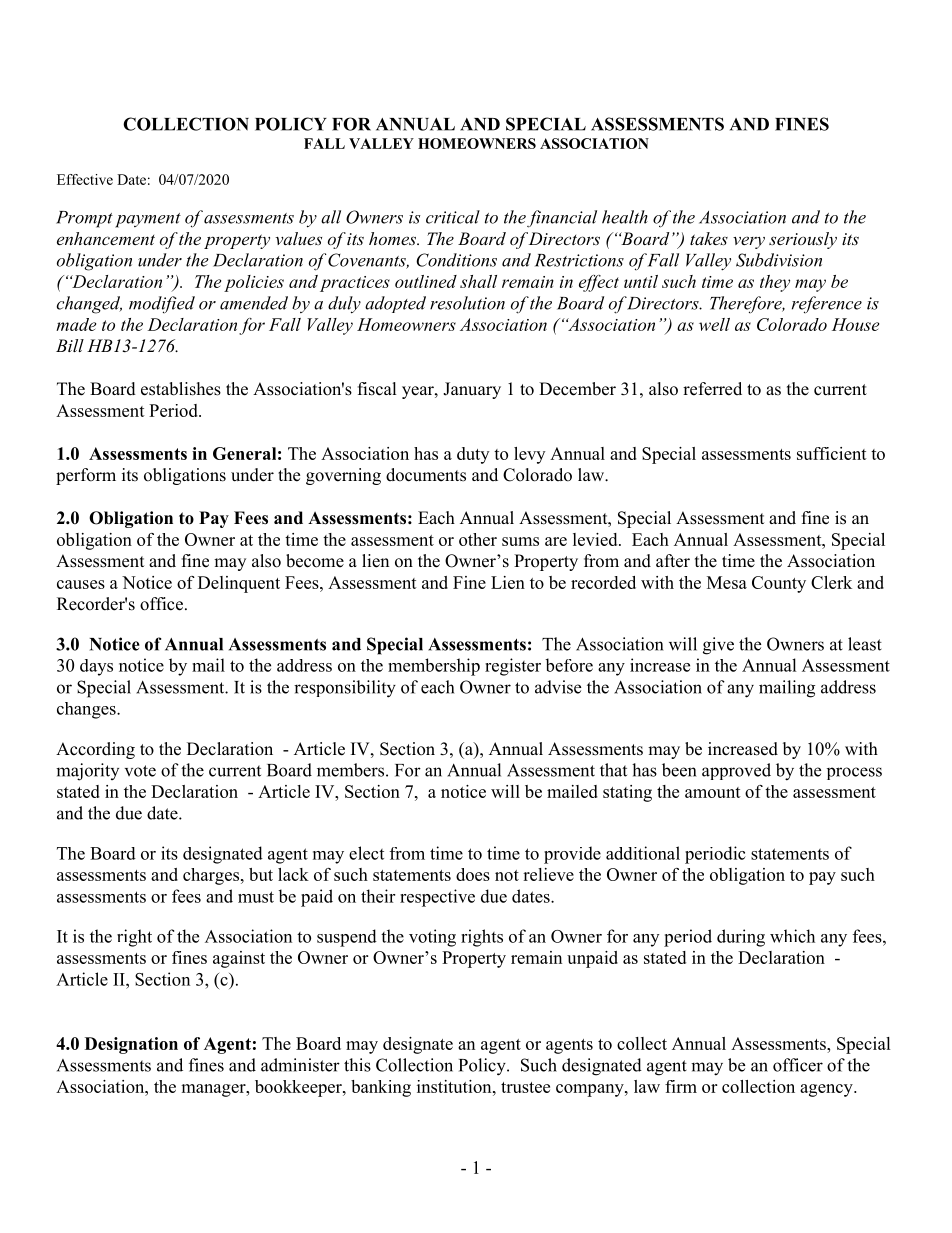  I want to click on Conditions, so click(456, 260).
